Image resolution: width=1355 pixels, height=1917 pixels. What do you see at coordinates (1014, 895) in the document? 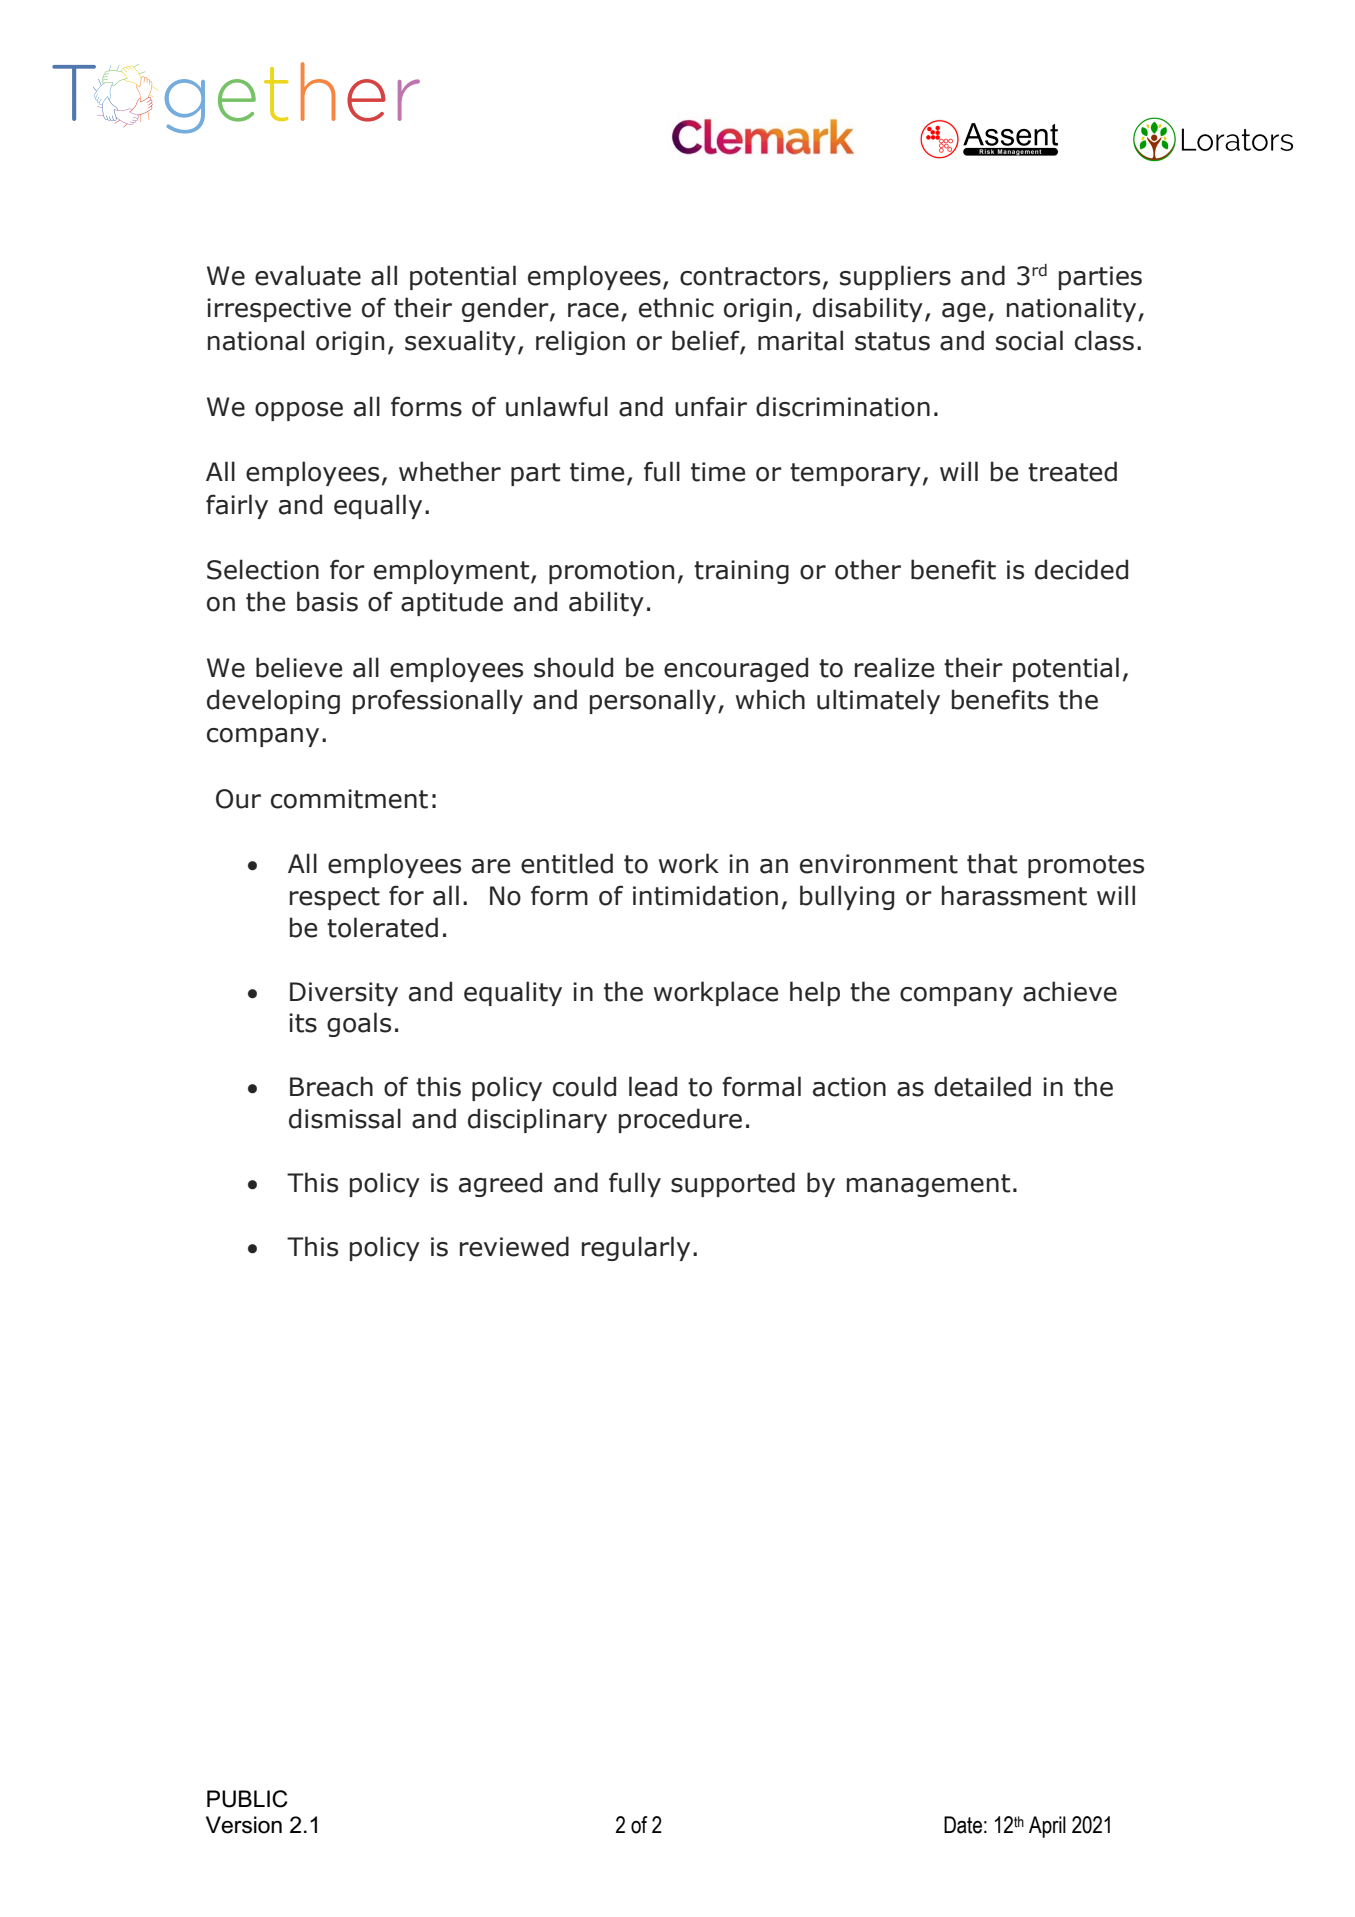
I see `harassment` at bounding box center [1014, 895].
